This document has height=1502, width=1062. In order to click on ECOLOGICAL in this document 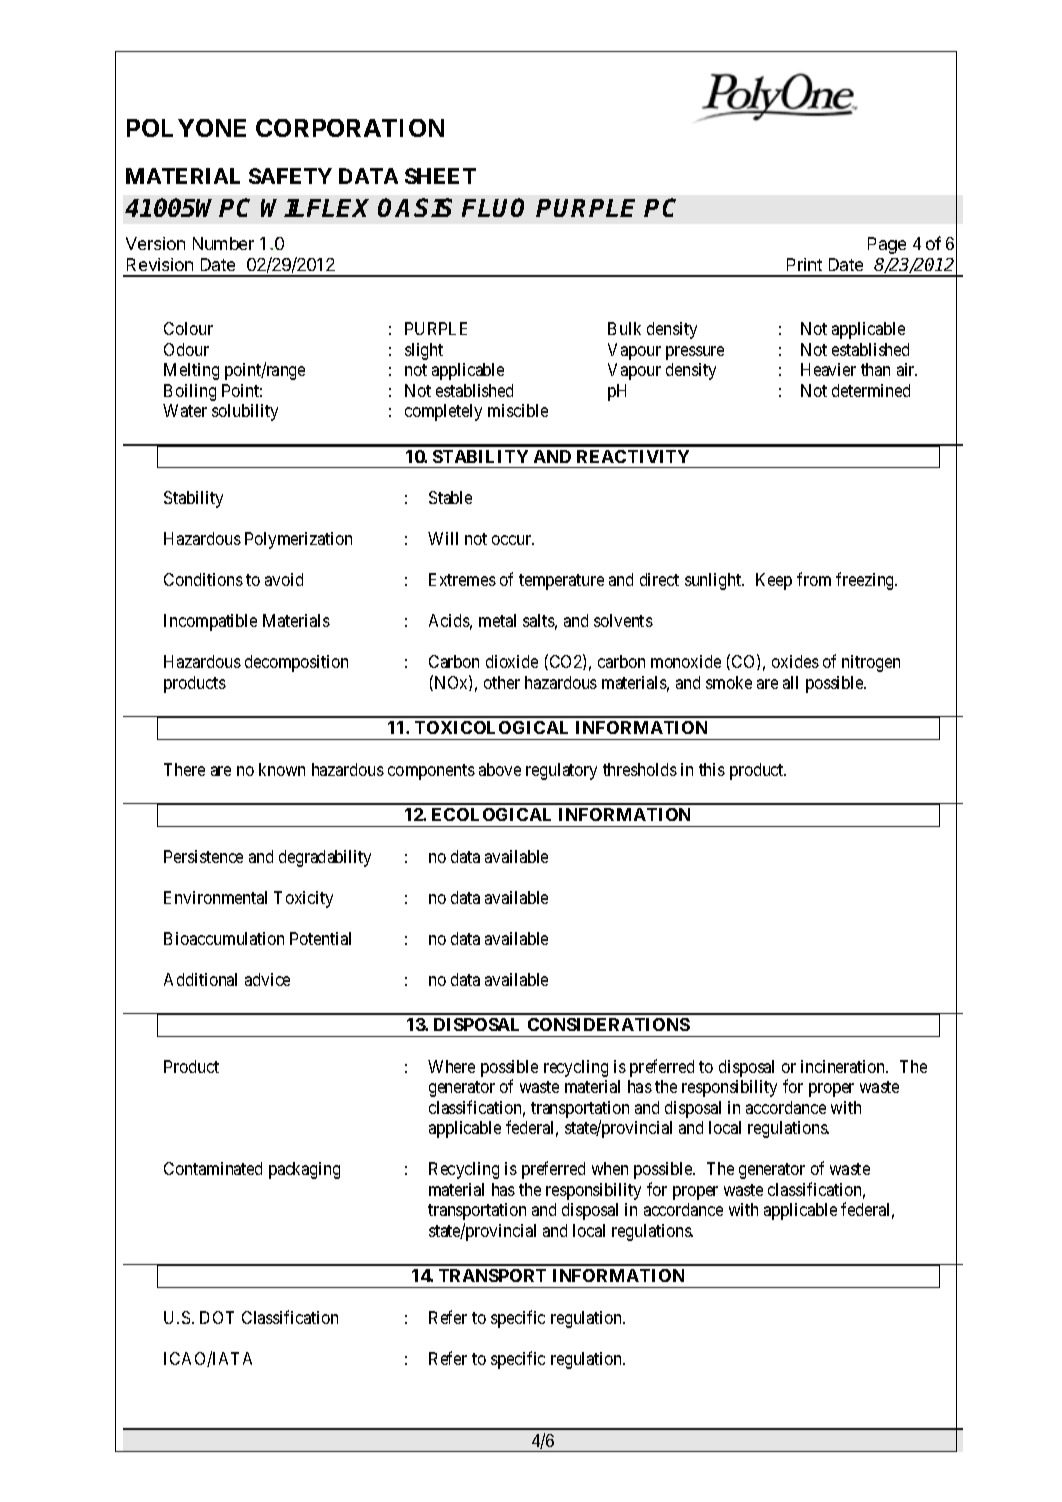, I will do `click(491, 814)`.
